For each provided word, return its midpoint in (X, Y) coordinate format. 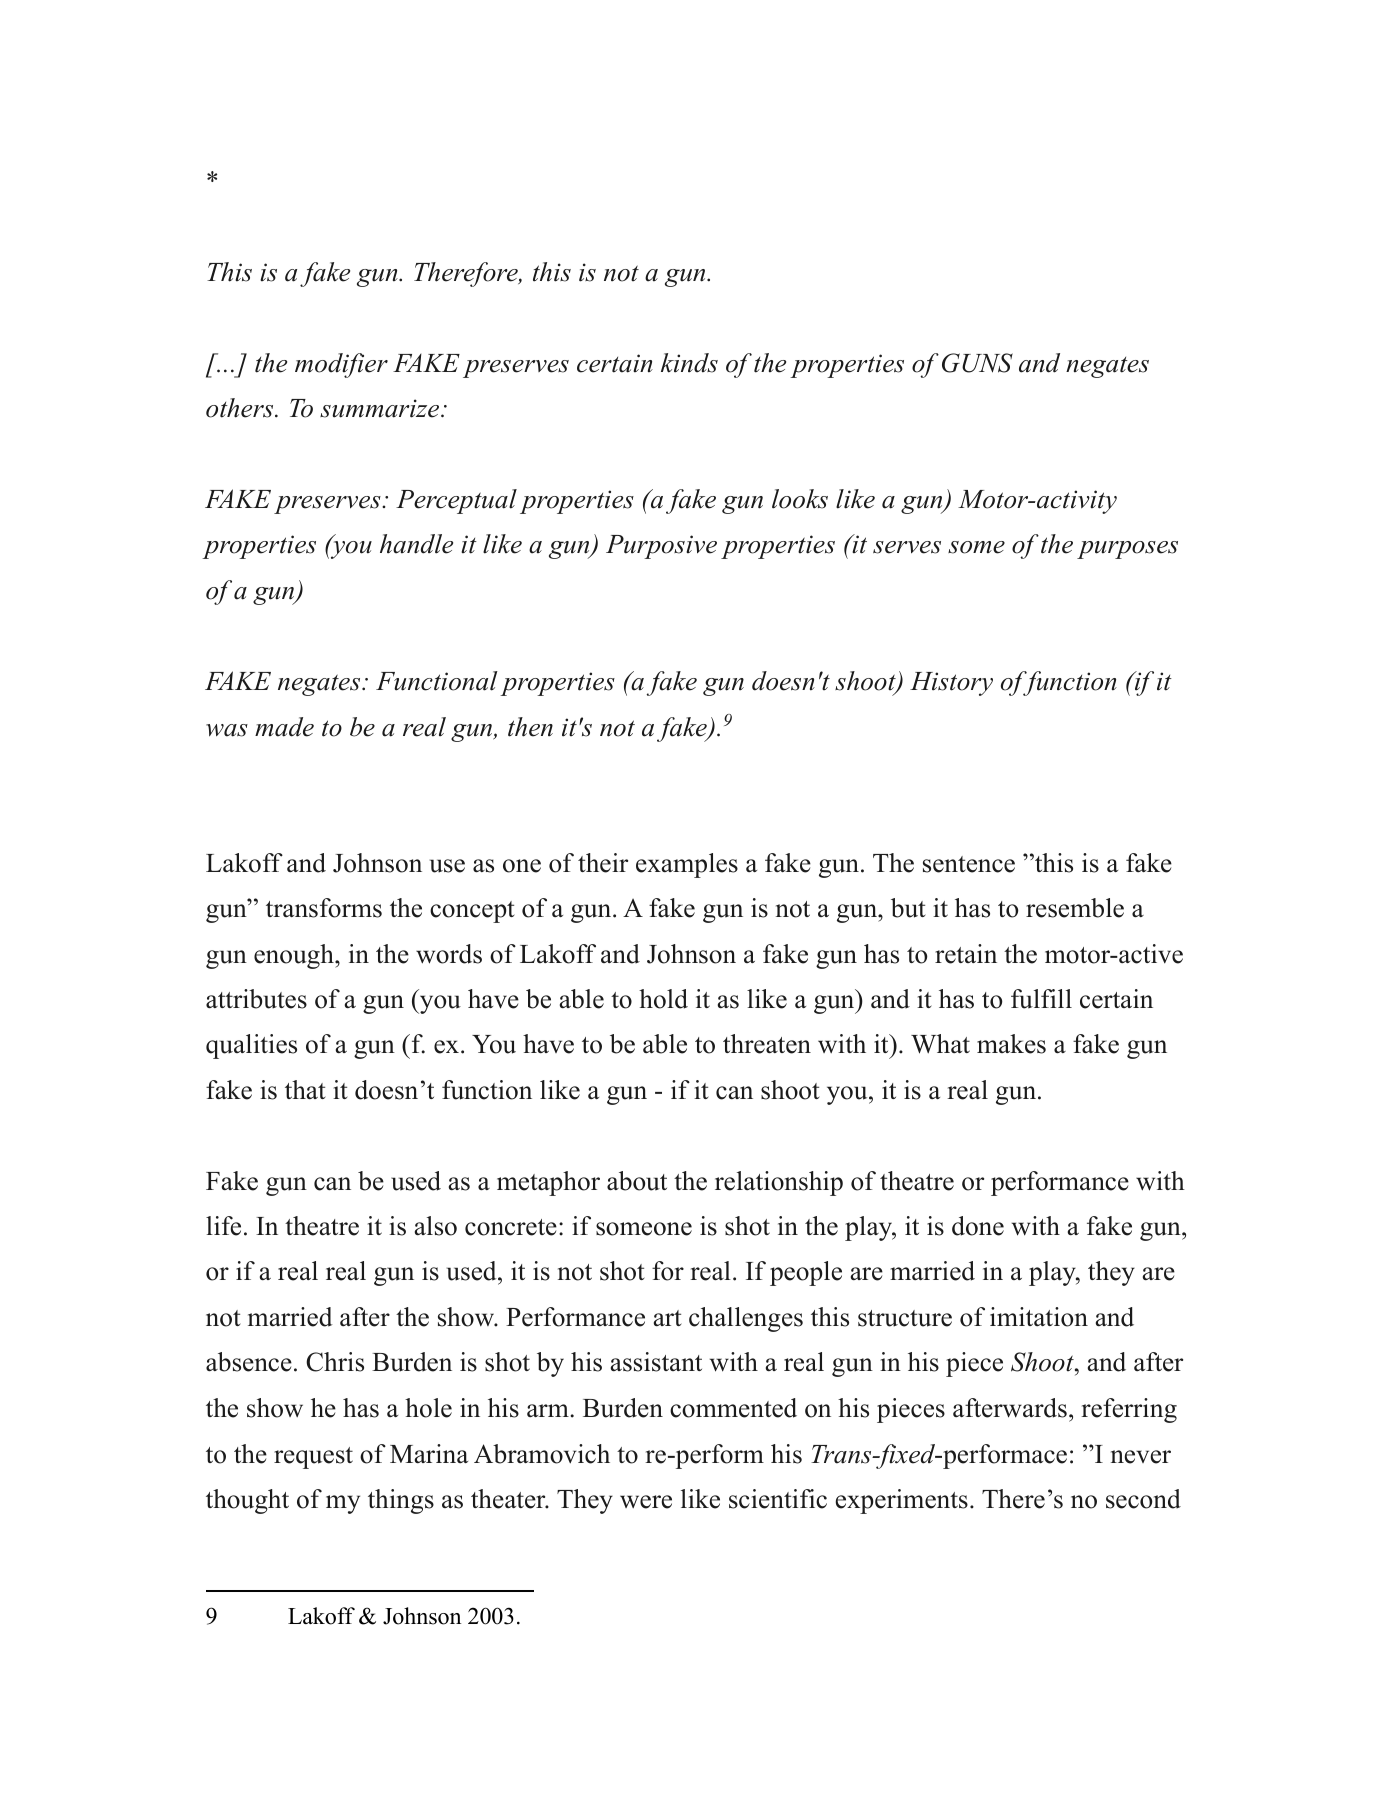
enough (295, 956)
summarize (381, 408)
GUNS (977, 363)
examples (687, 865)
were (646, 1502)
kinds (689, 363)
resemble (1075, 908)
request (313, 1458)
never (1141, 1457)
